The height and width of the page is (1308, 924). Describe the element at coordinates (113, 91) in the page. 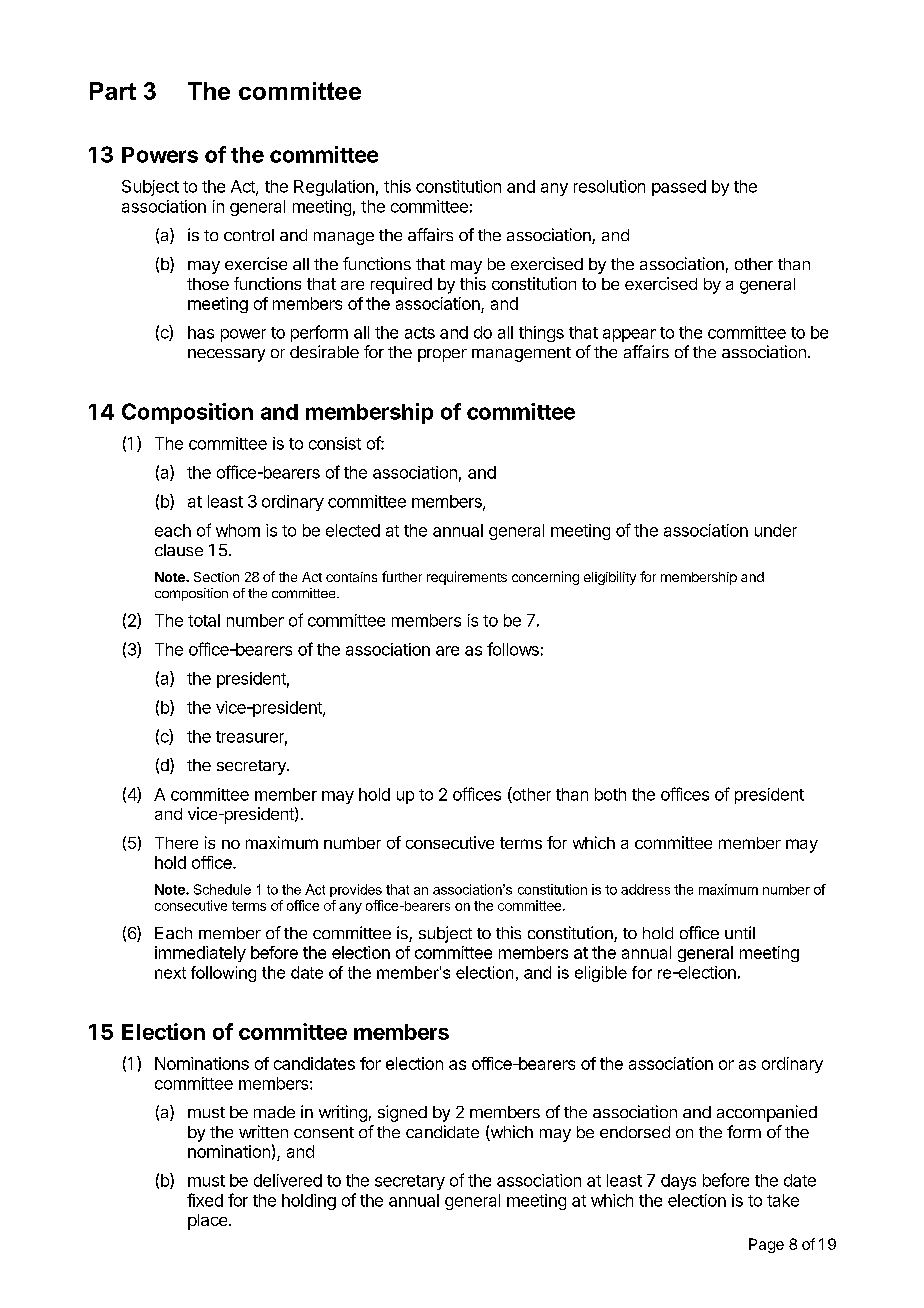

I see `Part` at that location.
